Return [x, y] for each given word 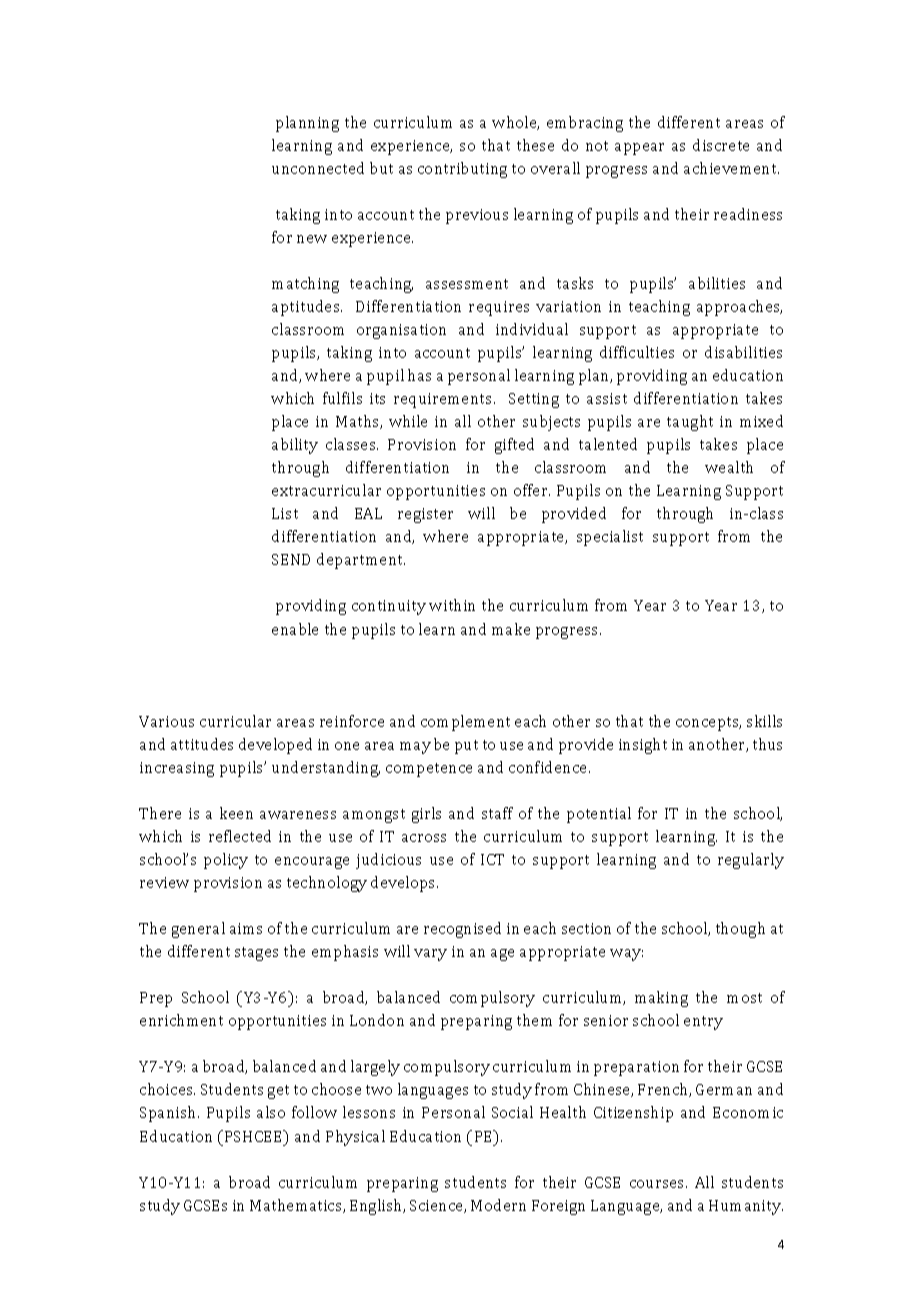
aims [246, 928]
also [271, 1112]
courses [658, 1184]
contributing [462, 170]
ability [295, 446]
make [511, 629]
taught [690, 423]
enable [295, 629]
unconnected [318, 168]
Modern [498, 1205]
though [740, 930]
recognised [462, 930]
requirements [442, 400]
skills [764, 721]
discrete [721, 145]
